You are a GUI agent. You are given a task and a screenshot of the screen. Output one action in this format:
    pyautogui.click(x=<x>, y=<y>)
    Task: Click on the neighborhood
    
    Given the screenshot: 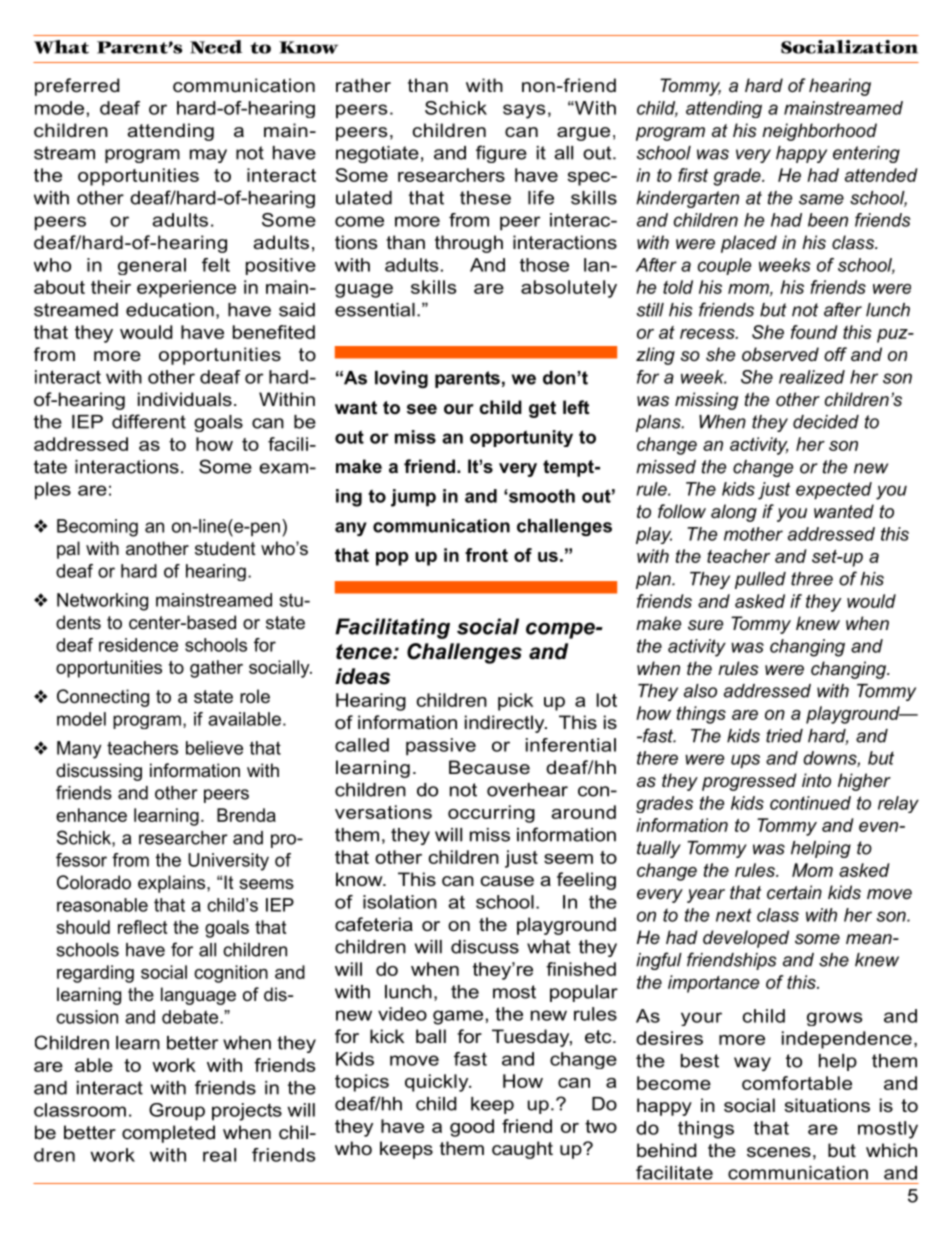 What is the action you would take?
    pyautogui.click(x=819, y=132)
